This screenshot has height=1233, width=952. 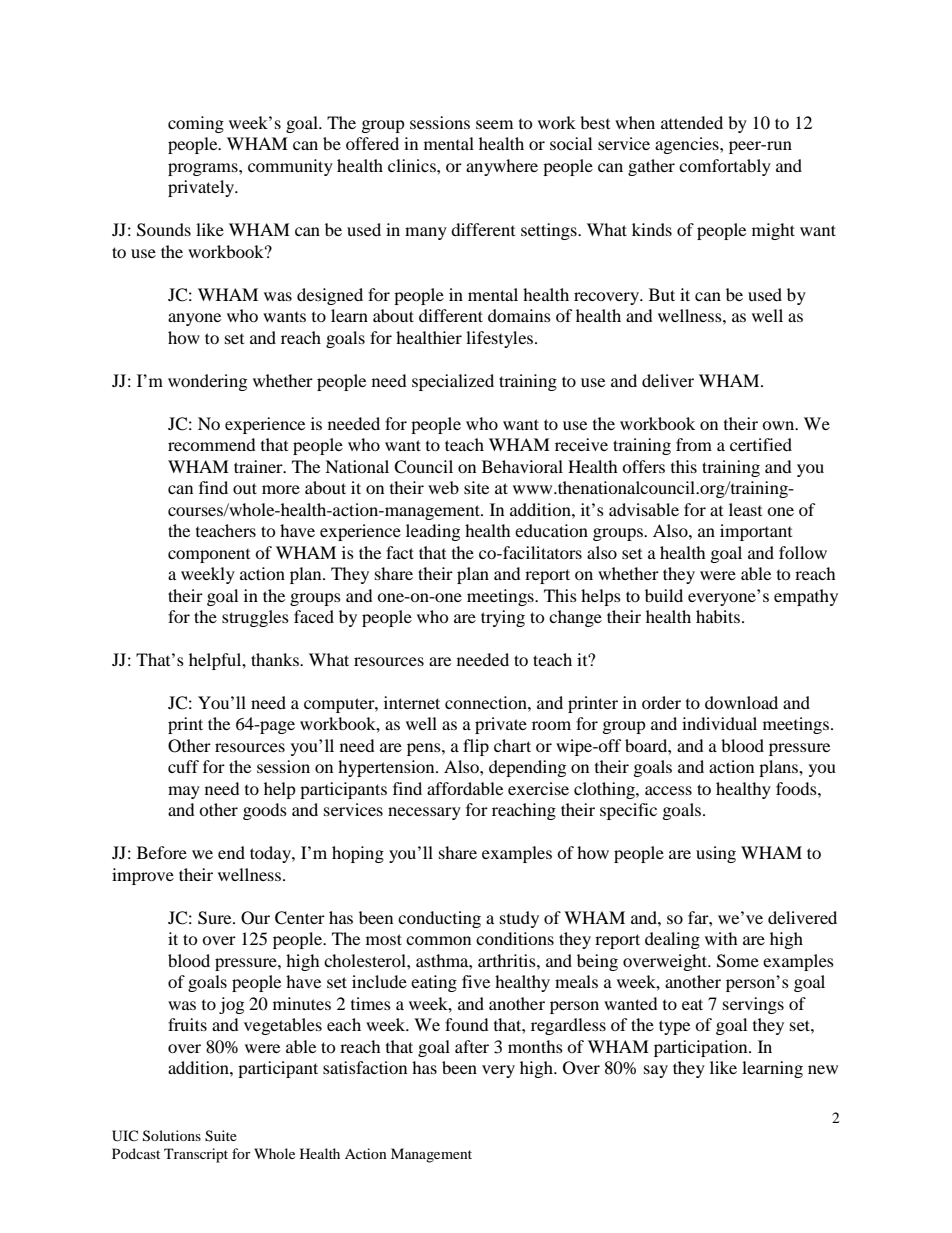 I want to click on anywhere, so click(x=502, y=167).
